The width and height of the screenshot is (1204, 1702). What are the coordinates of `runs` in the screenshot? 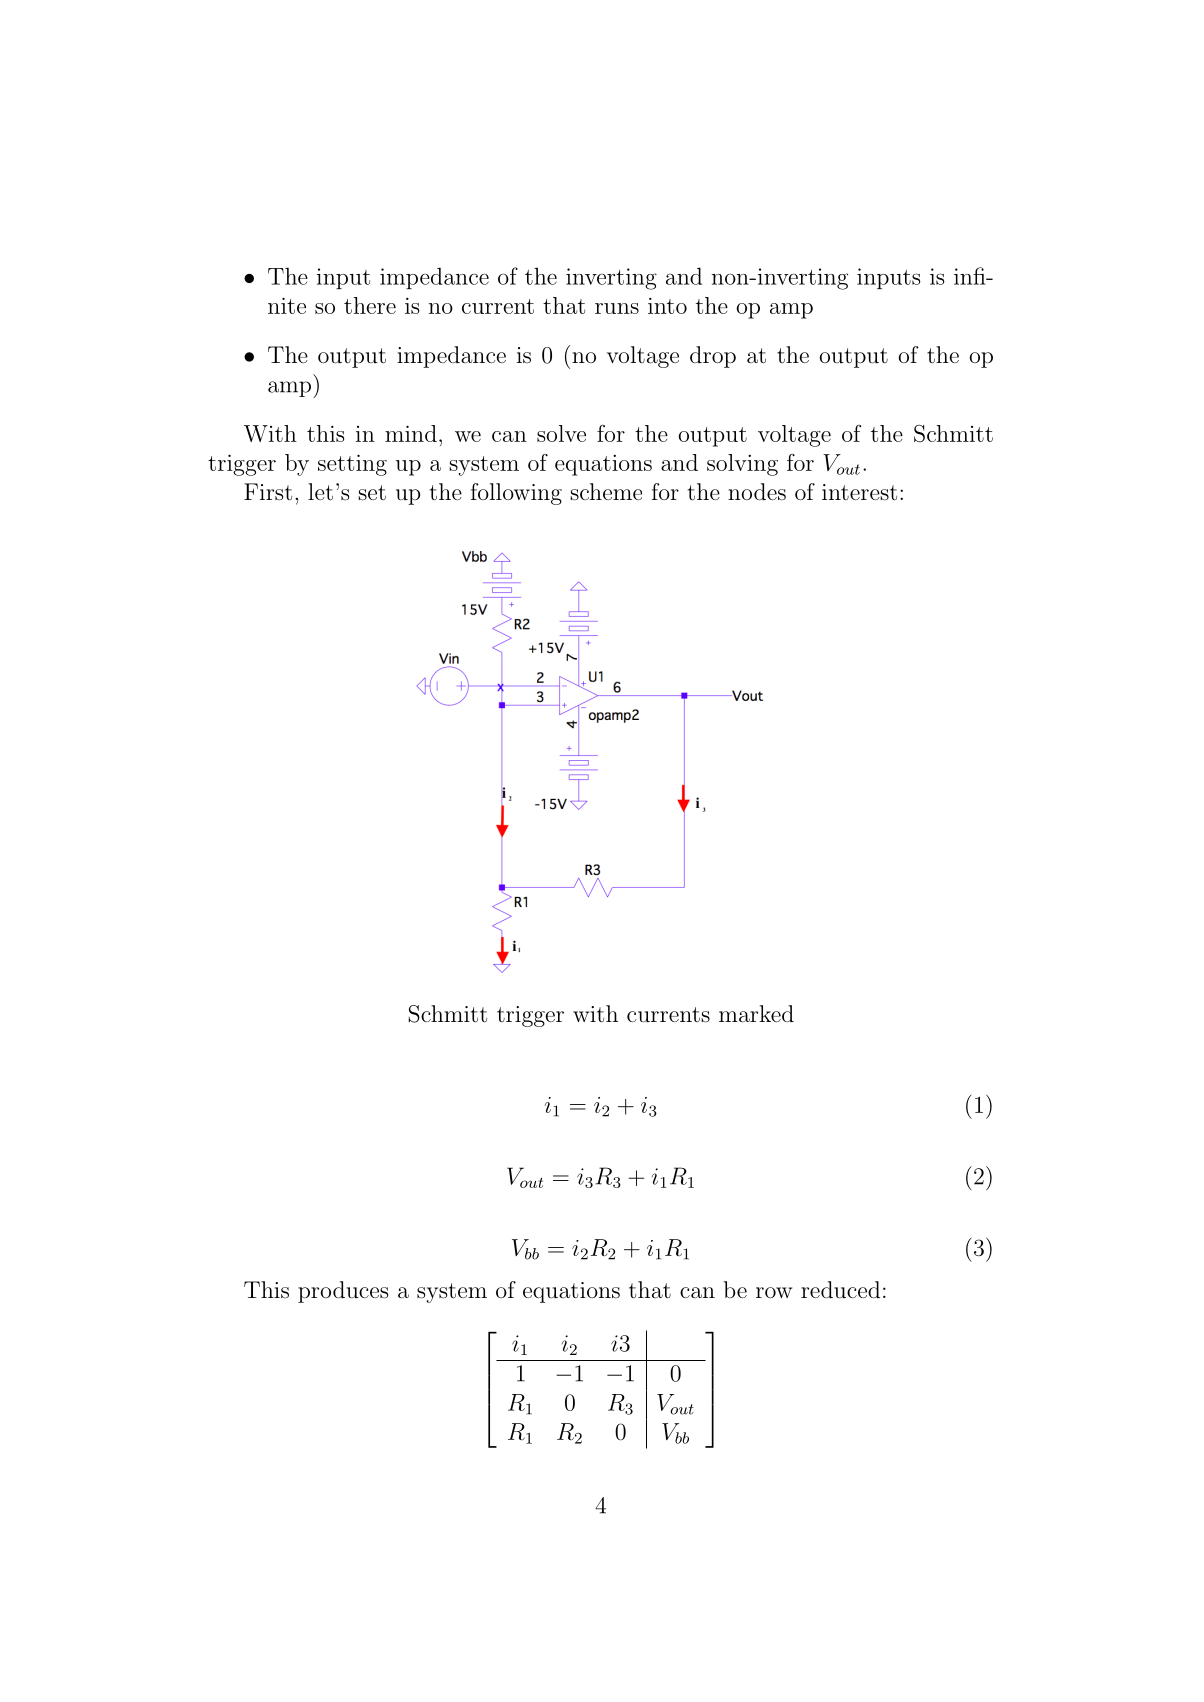 It's located at (617, 308).
